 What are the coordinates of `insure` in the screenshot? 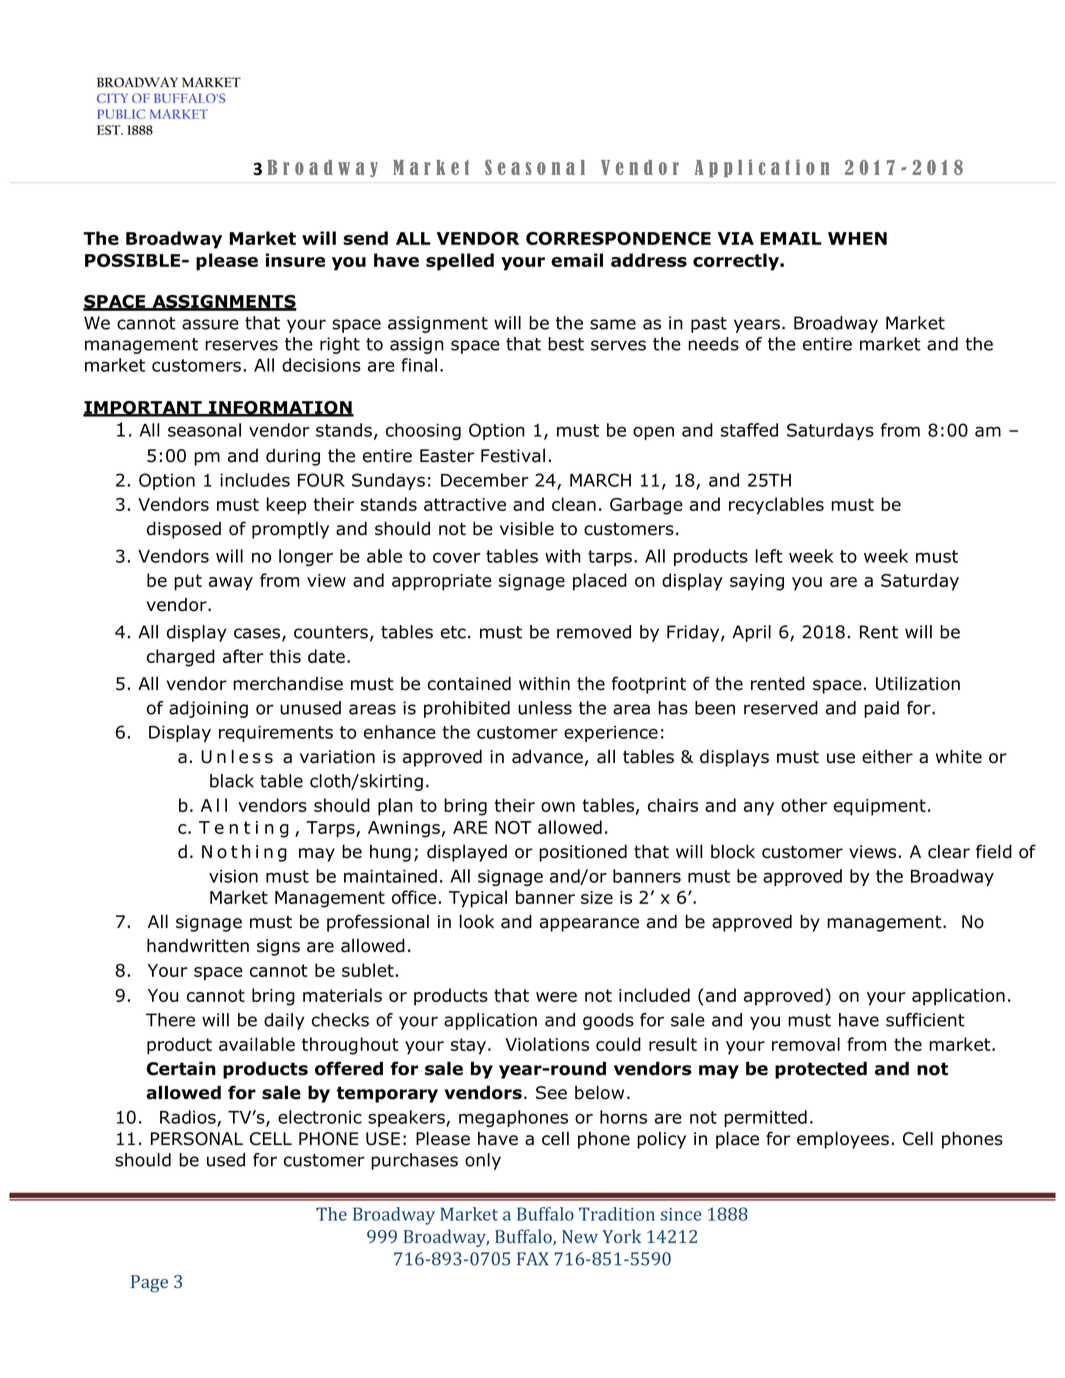 It's located at (295, 260).
